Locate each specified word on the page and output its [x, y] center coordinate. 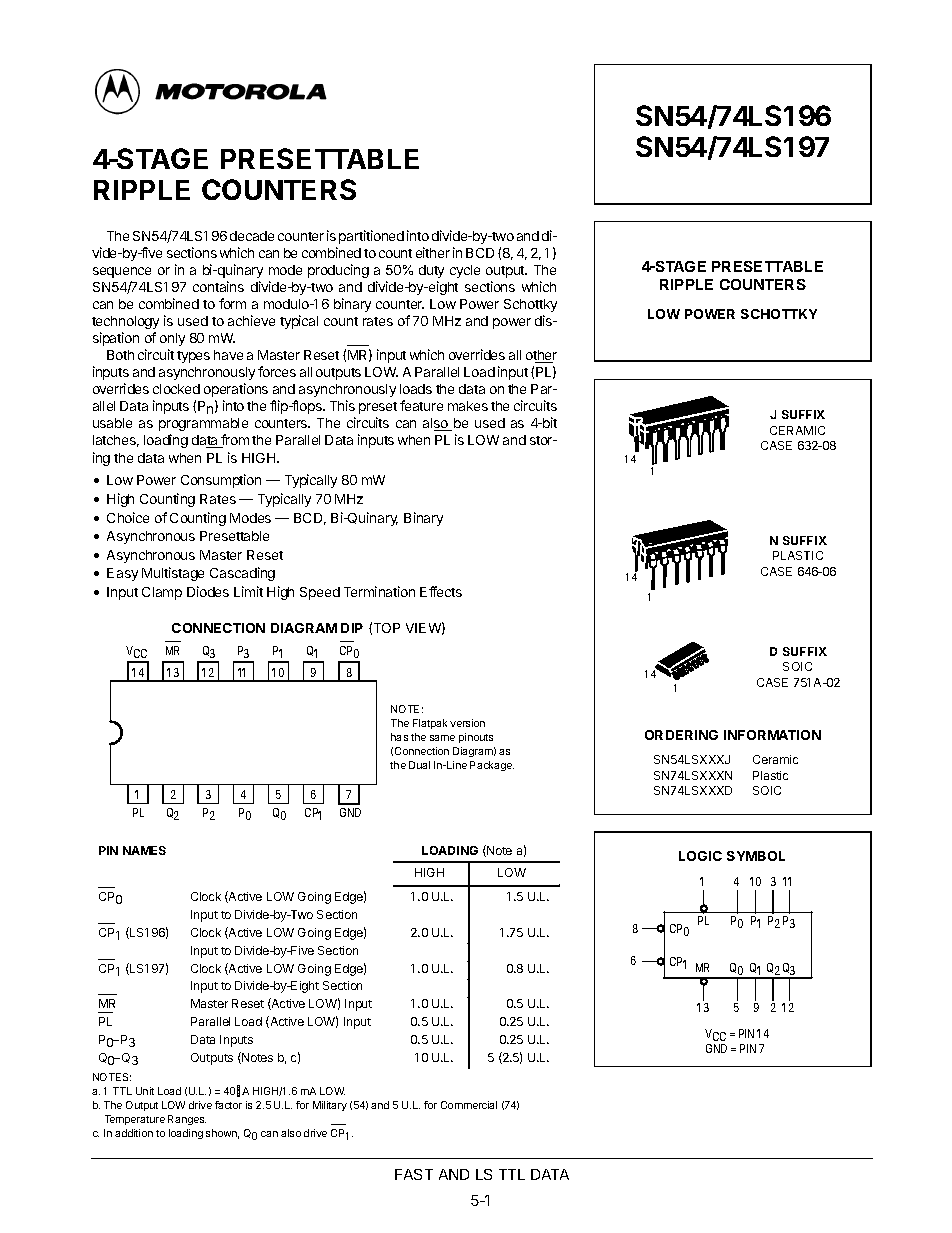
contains [218, 286]
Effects [441, 591]
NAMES [144, 850]
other [541, 356]
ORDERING [681, 735]
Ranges [187, 1120]
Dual [419, 765]
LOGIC [700, 856]
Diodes [208, 591]
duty [431, 271]
